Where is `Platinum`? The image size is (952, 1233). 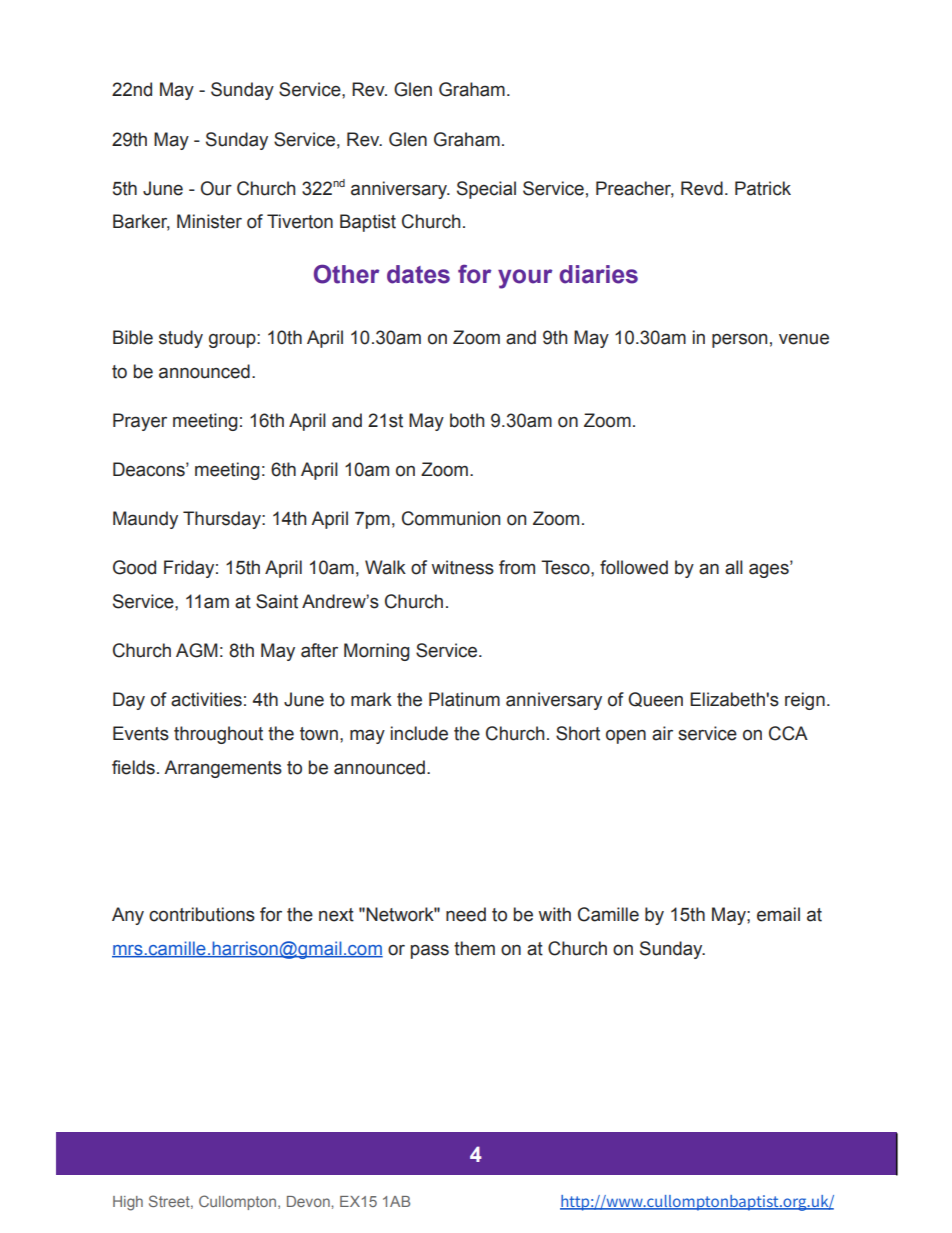 Platinum is located at coordinates (464, 699).
